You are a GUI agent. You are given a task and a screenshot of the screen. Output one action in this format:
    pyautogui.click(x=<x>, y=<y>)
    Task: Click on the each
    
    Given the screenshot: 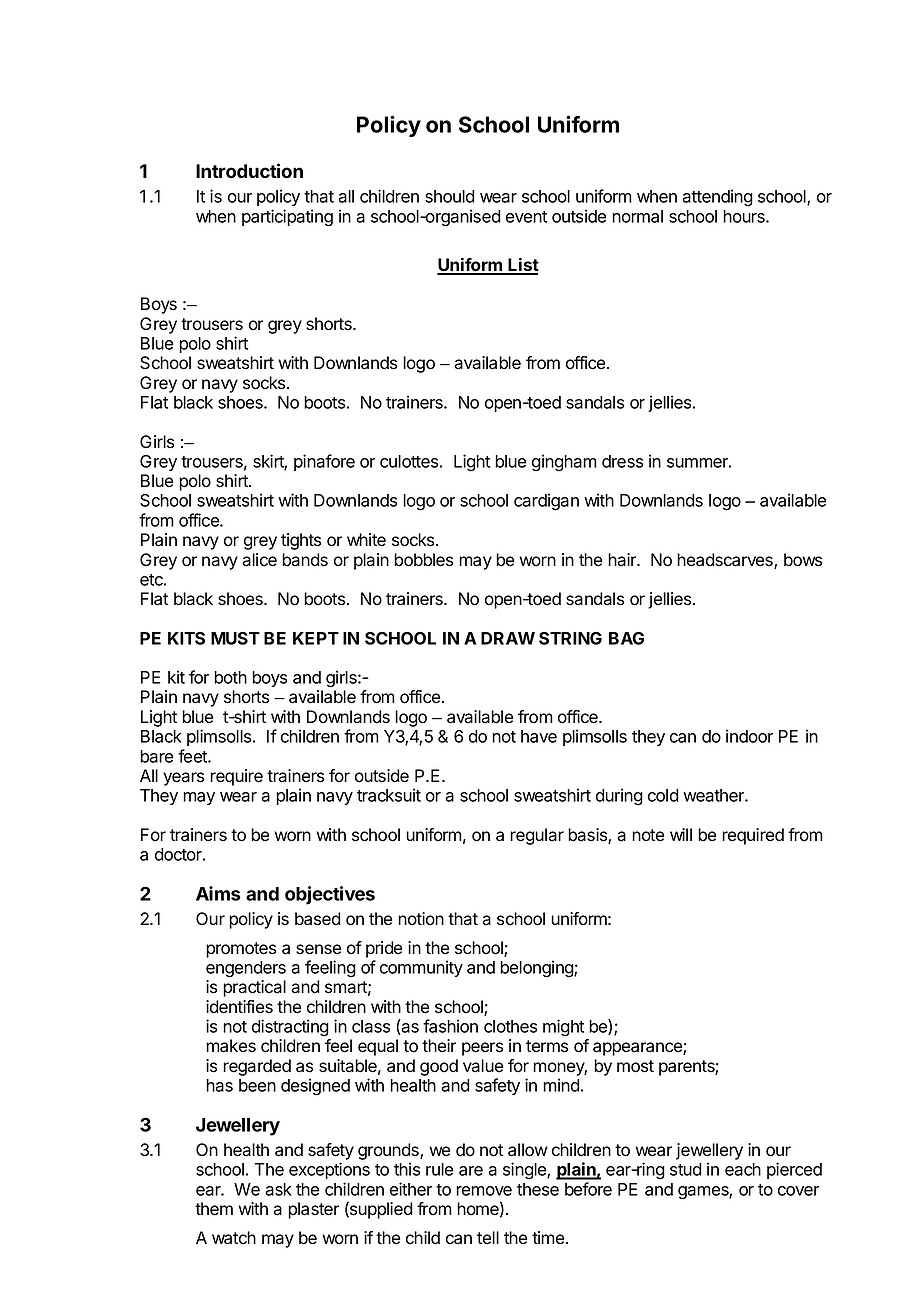 What is the action you would take?
    pyautogui.click(x=743, y=1169)
